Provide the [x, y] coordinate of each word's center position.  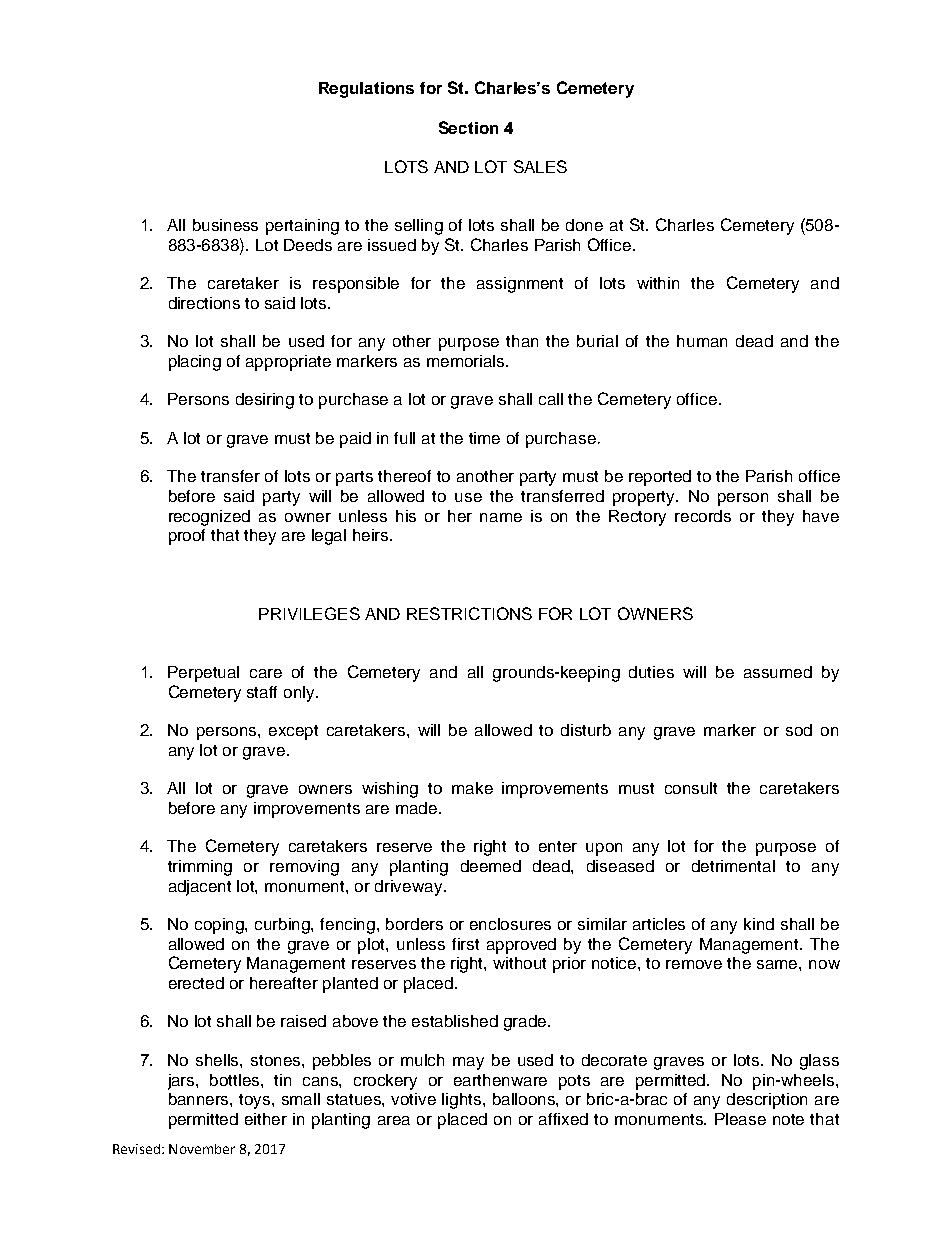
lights [463, 1101]
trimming [200, 868]
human [702, 341]
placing [195, 363]
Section [468, 127]
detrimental [733, 866]
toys [256, 1101]
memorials [467, 361]
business [225, 225]
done [584, 225]
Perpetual [203, 674]
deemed [491, 866]
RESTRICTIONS [469, 613]
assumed [778, 672]
